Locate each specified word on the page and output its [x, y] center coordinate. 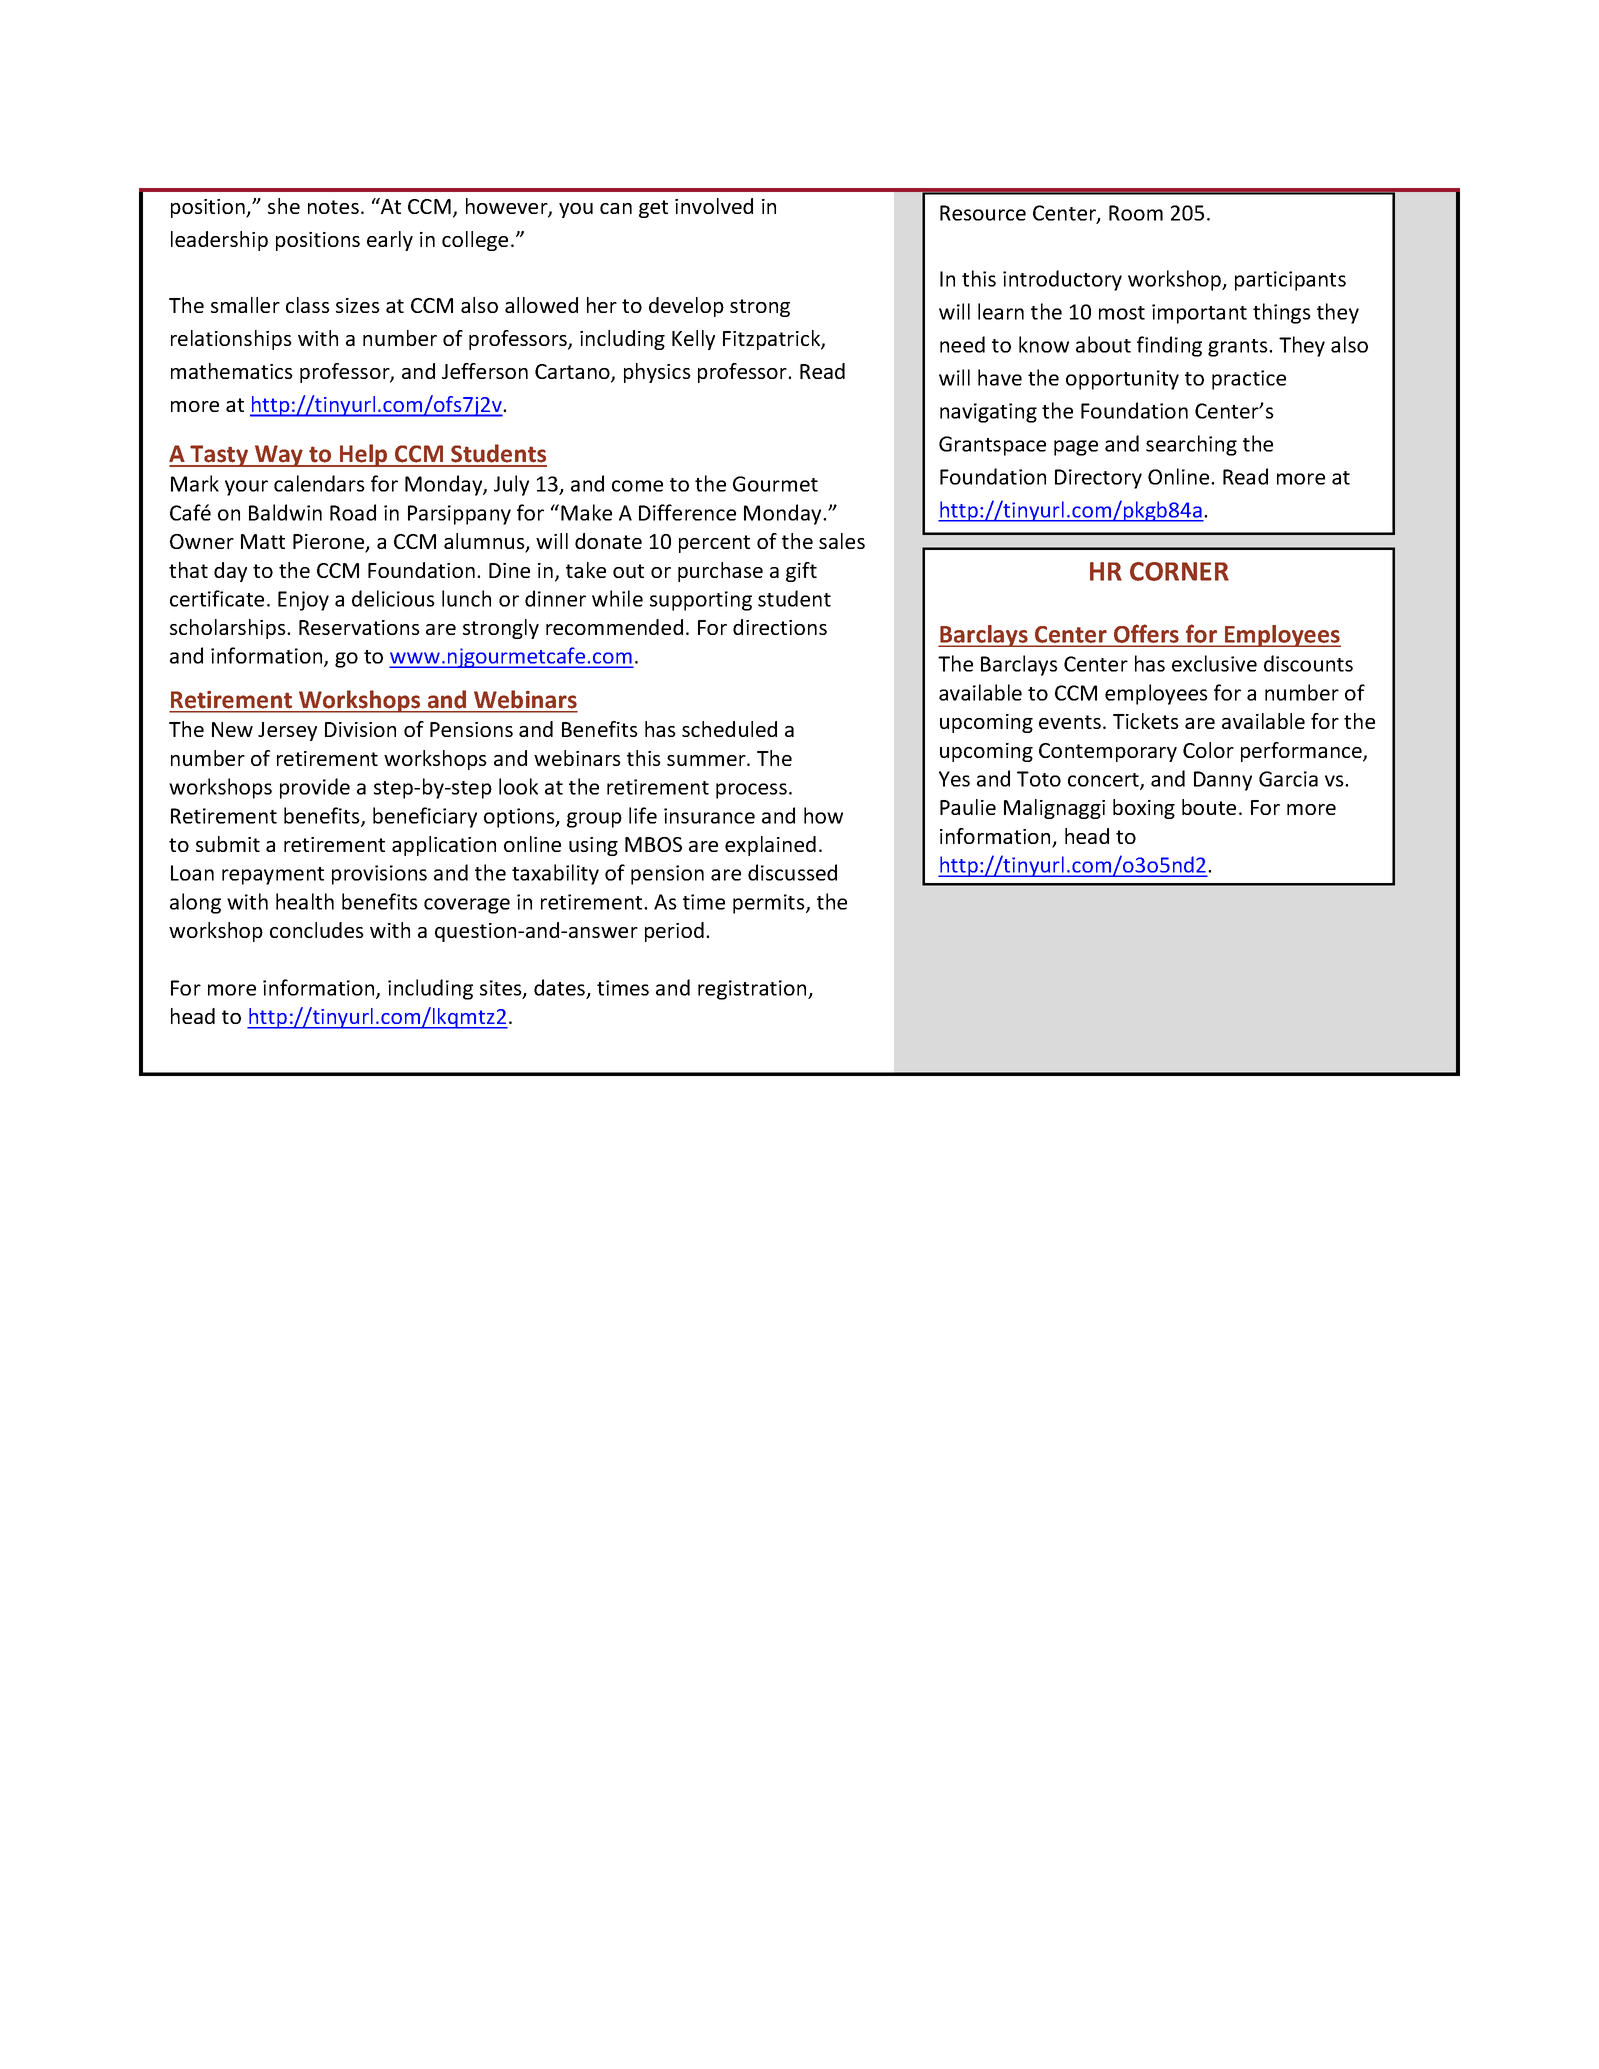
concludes [317, 930]
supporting [701, 601]
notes [333, 207]
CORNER [1179, 571]
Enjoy [303, 601]
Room [1136, 213]
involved [714, 206]
